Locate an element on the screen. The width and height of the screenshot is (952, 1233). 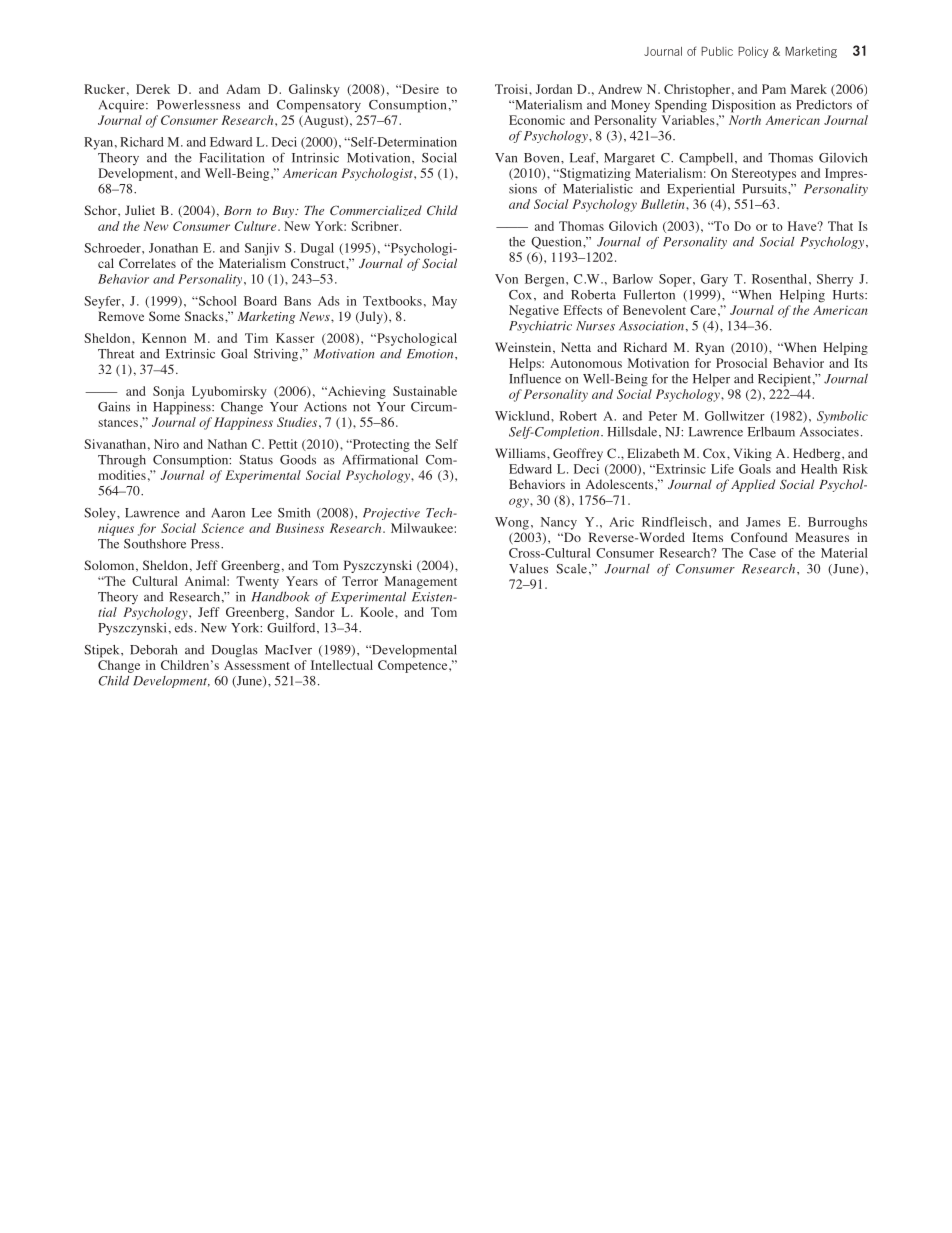
Jordan is located at coordinates (554, 89).
